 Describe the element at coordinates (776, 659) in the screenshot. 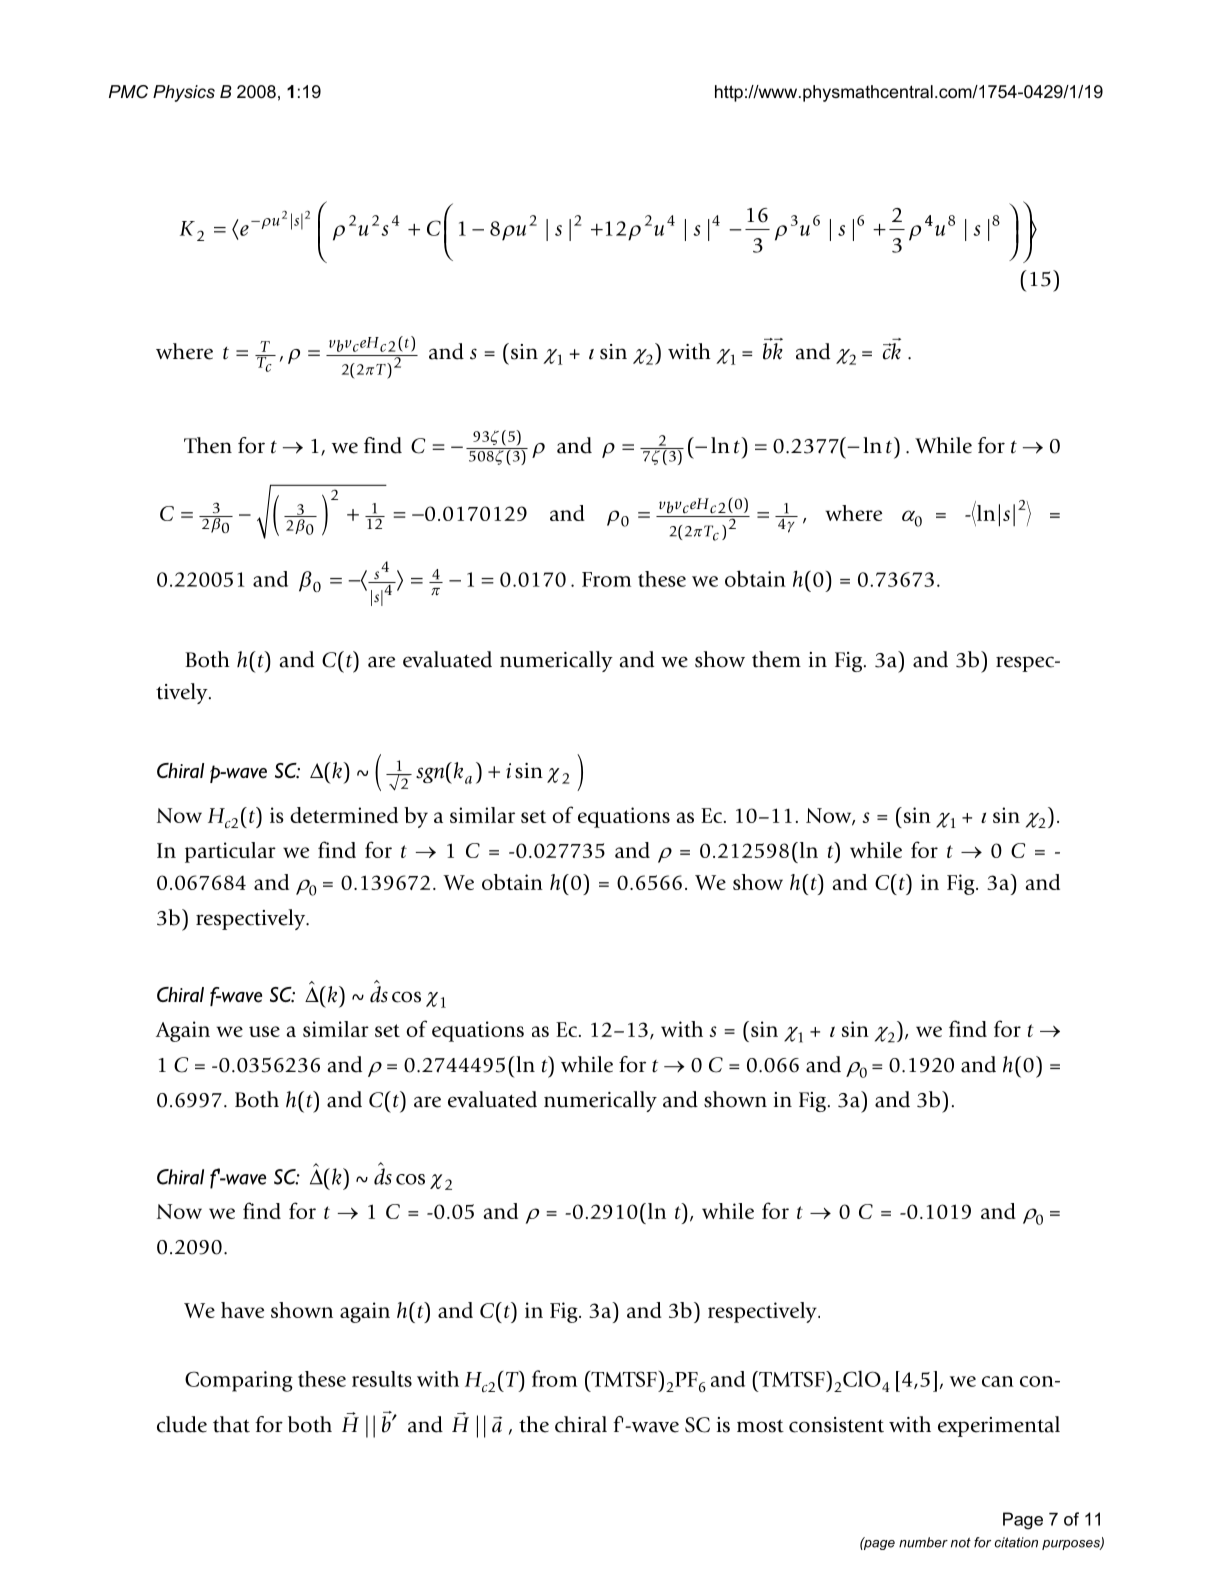

I see `them` at that location.
